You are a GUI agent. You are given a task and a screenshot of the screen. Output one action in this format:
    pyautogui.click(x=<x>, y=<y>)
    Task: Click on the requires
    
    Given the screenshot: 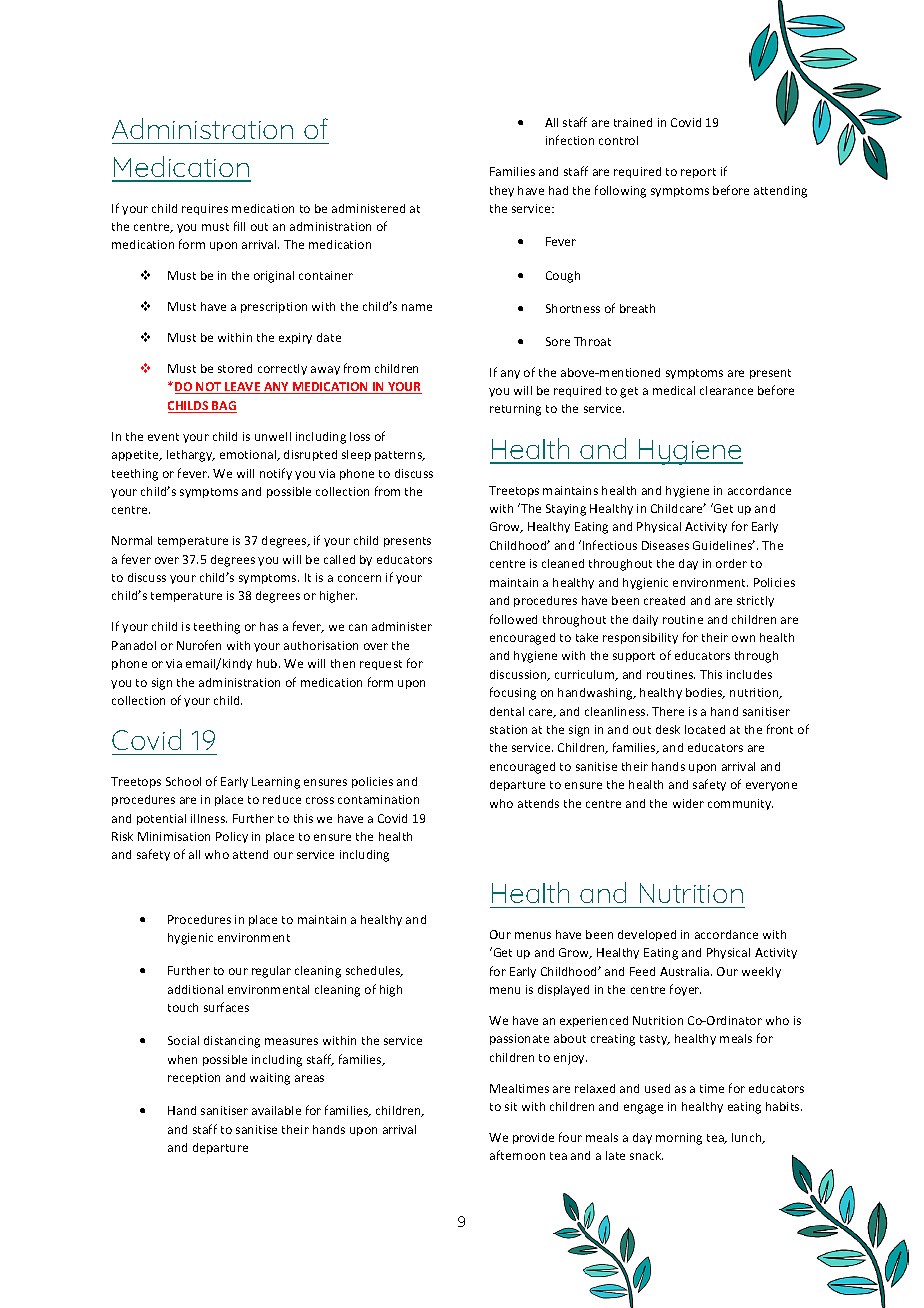 What is the action you would take?
    pyautogui.click(x=205, y=209)
